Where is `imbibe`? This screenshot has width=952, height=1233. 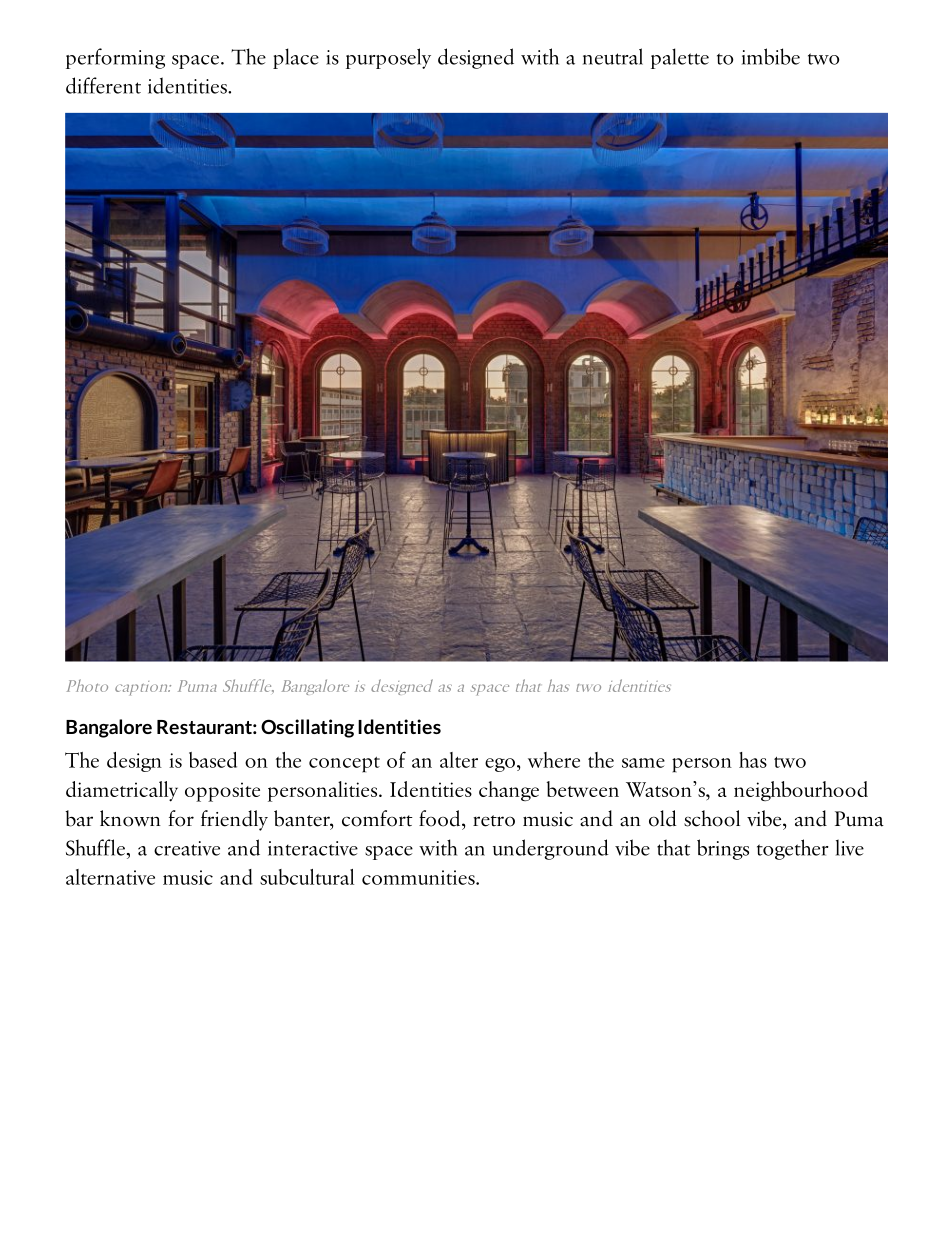 imbibe is located at coordinates (771, 56).
